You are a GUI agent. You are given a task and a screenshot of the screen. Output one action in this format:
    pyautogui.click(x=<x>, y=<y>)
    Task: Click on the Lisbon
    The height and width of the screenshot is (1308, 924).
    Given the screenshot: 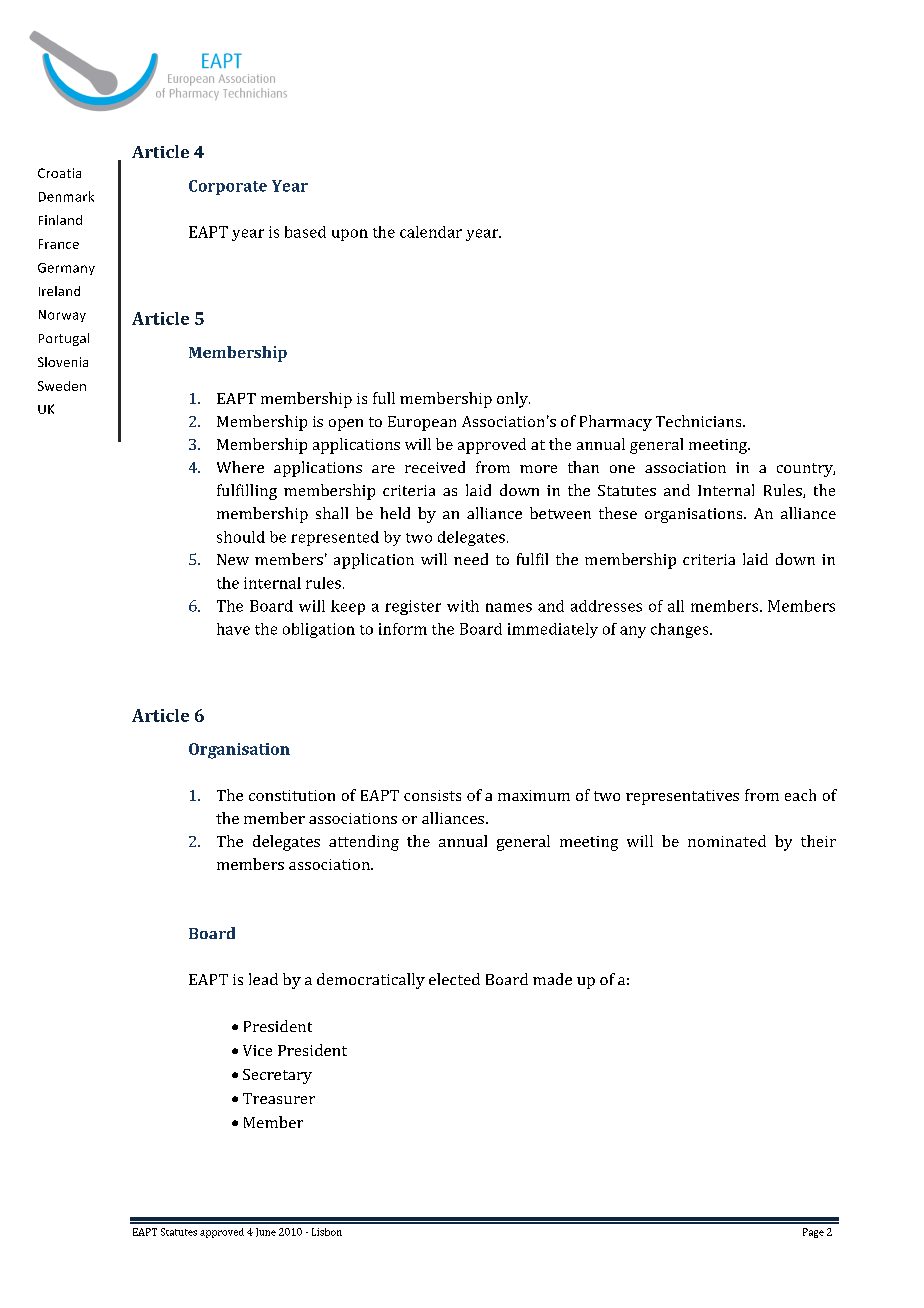 What is the action you would take?
    pyautogui.click(x=327, y=1232)
